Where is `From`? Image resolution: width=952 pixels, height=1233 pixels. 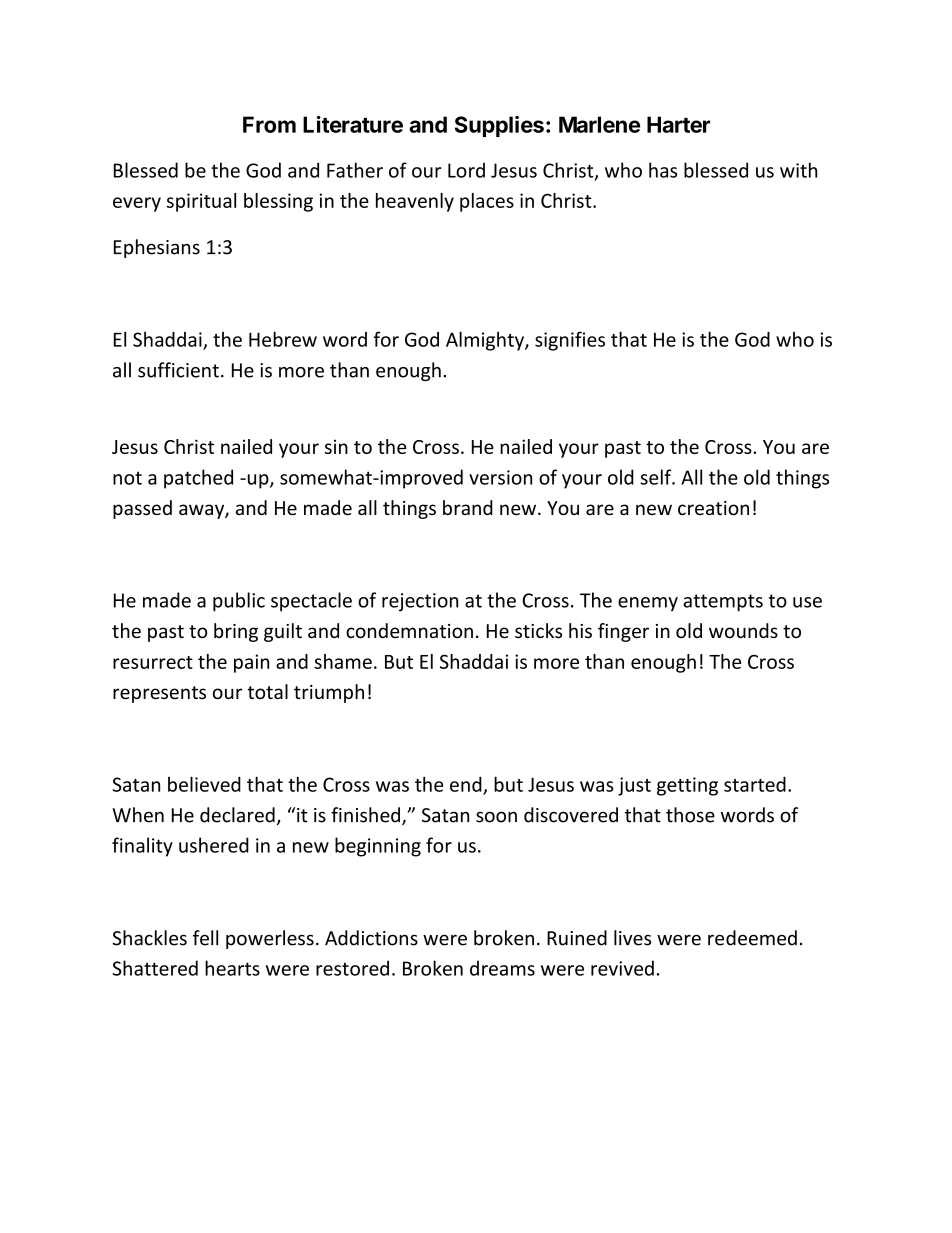 From is located at coordinates (269, 124).
